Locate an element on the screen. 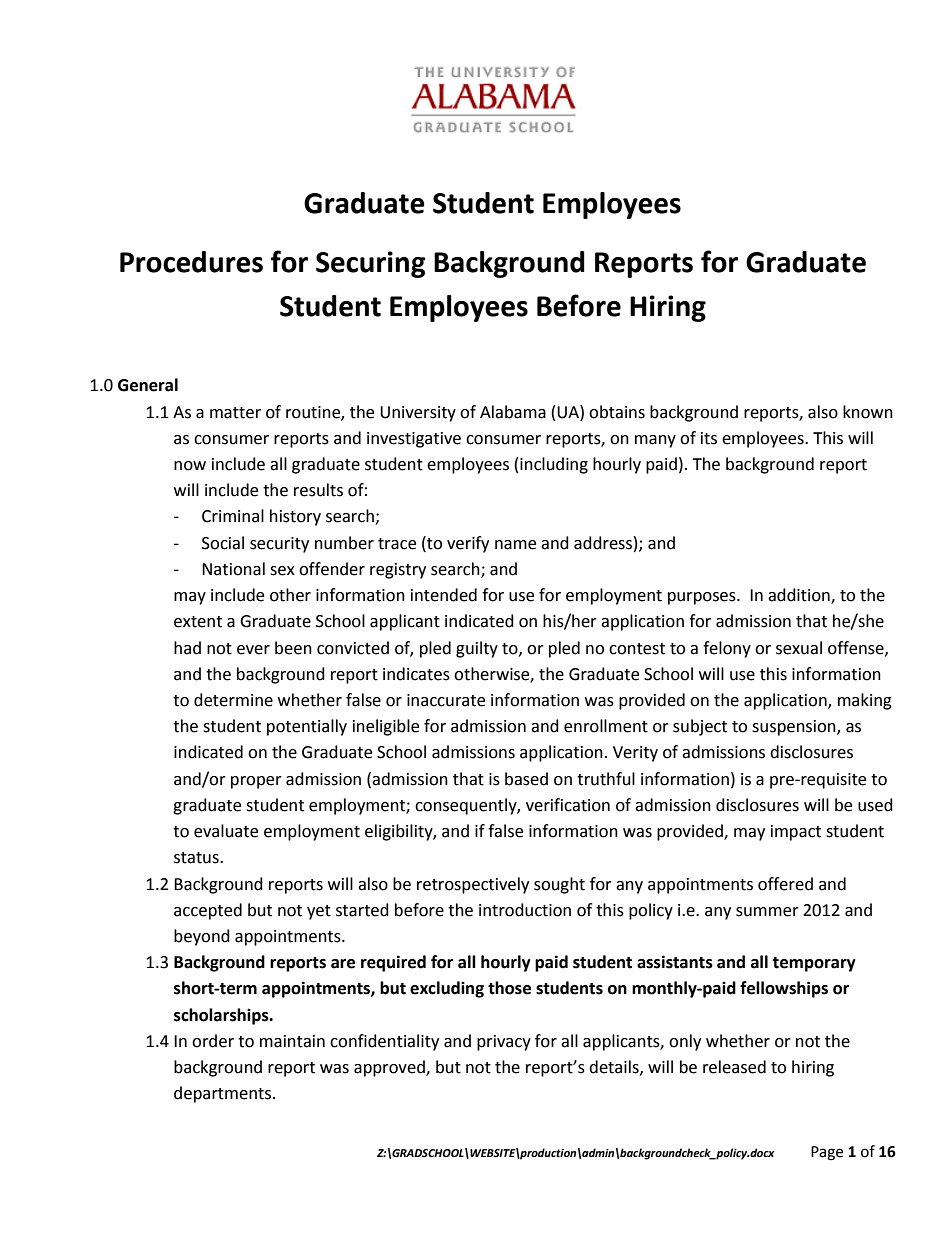  known is located at coordinates (868, 412).
